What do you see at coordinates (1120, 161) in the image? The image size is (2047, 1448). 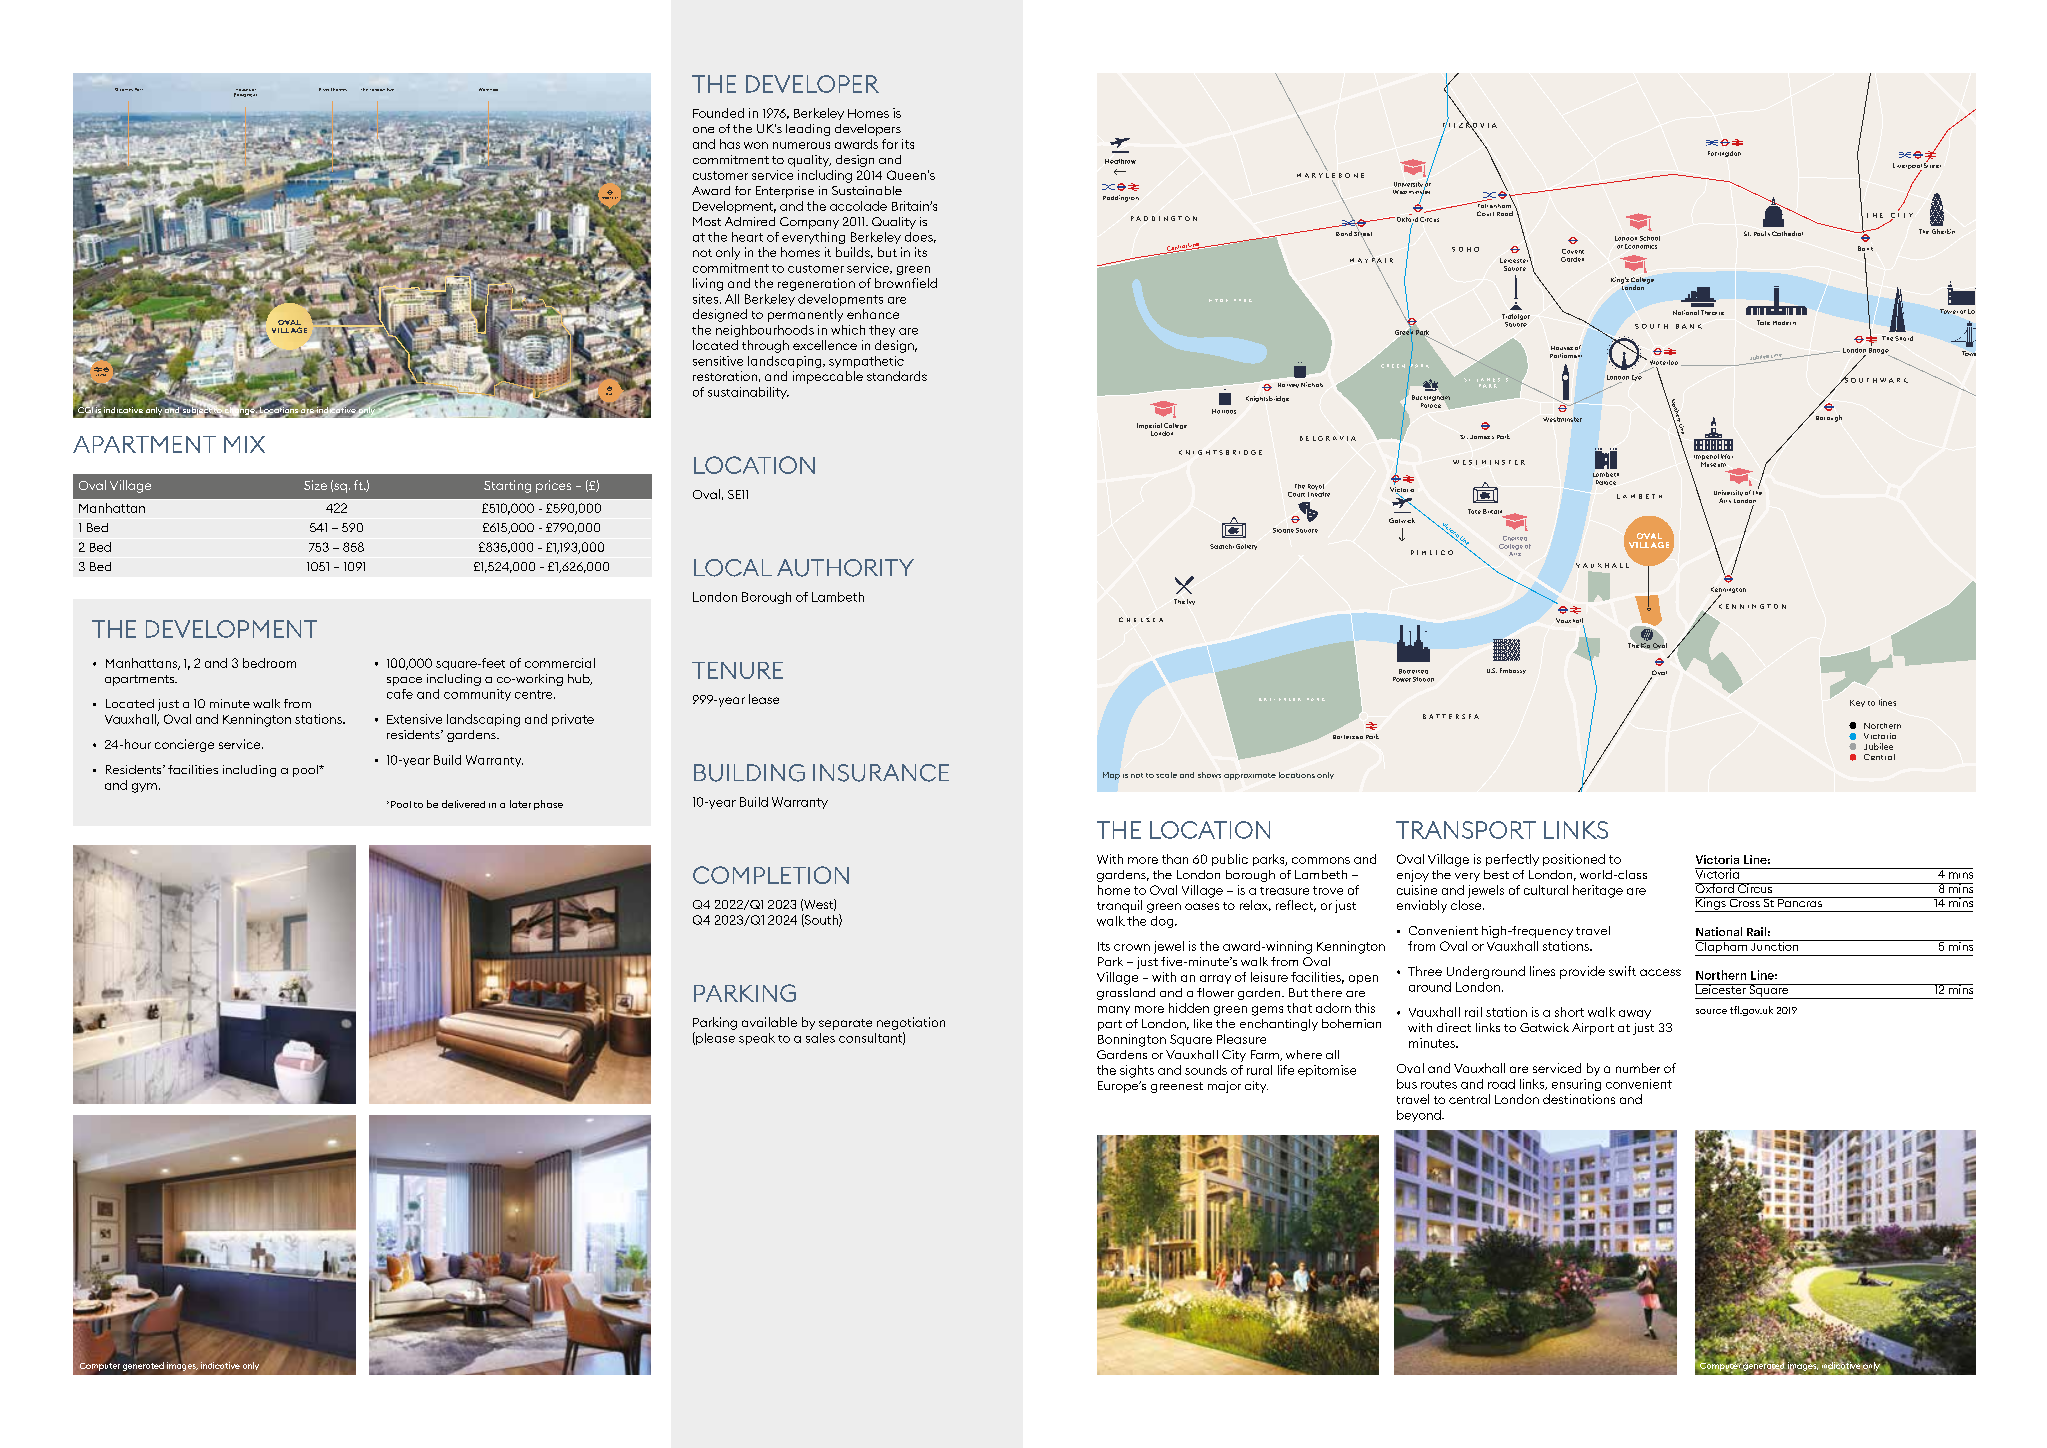 I see `Heathrow` at bounding box center [1120, 161].
